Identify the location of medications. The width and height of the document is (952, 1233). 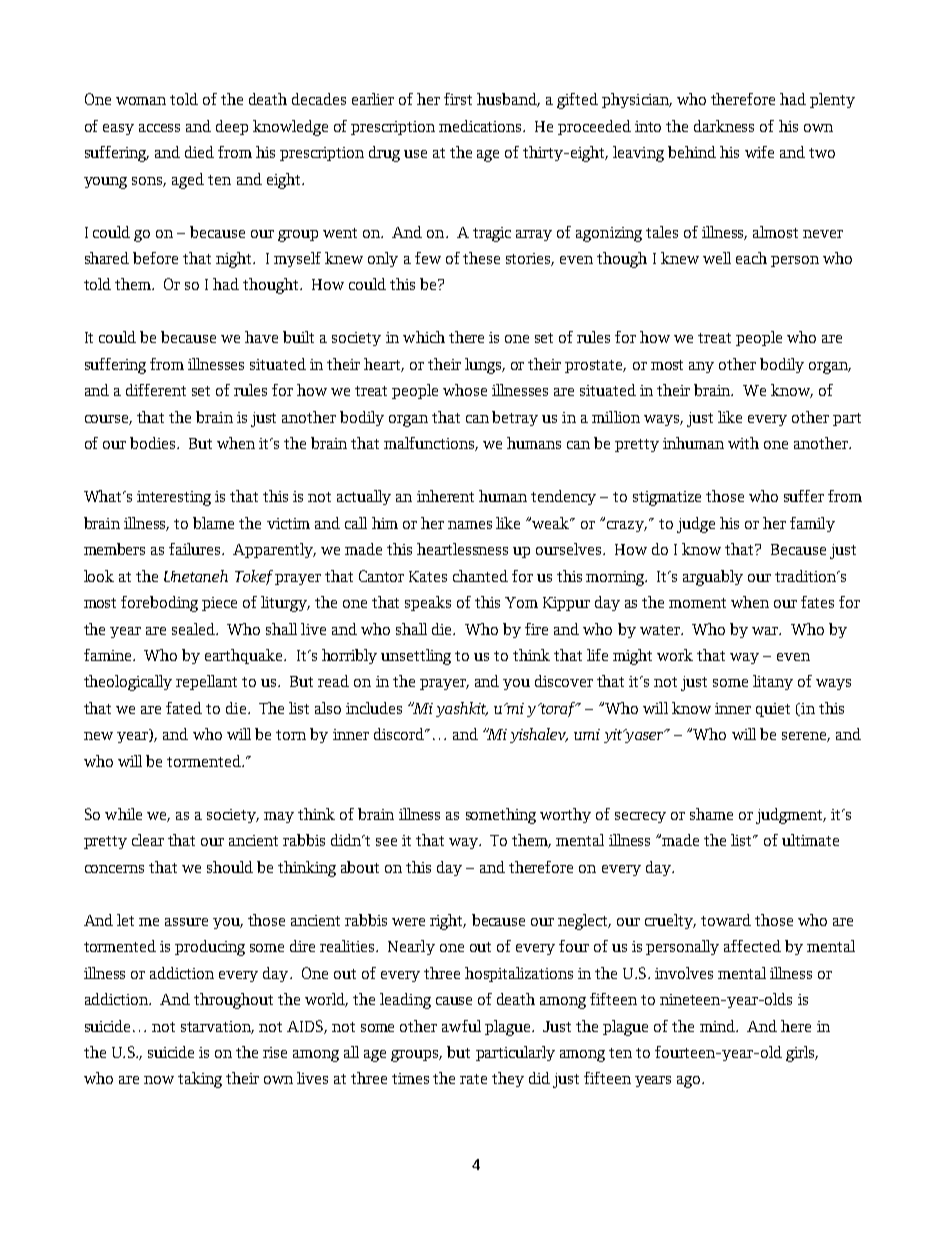
(481, 126).
